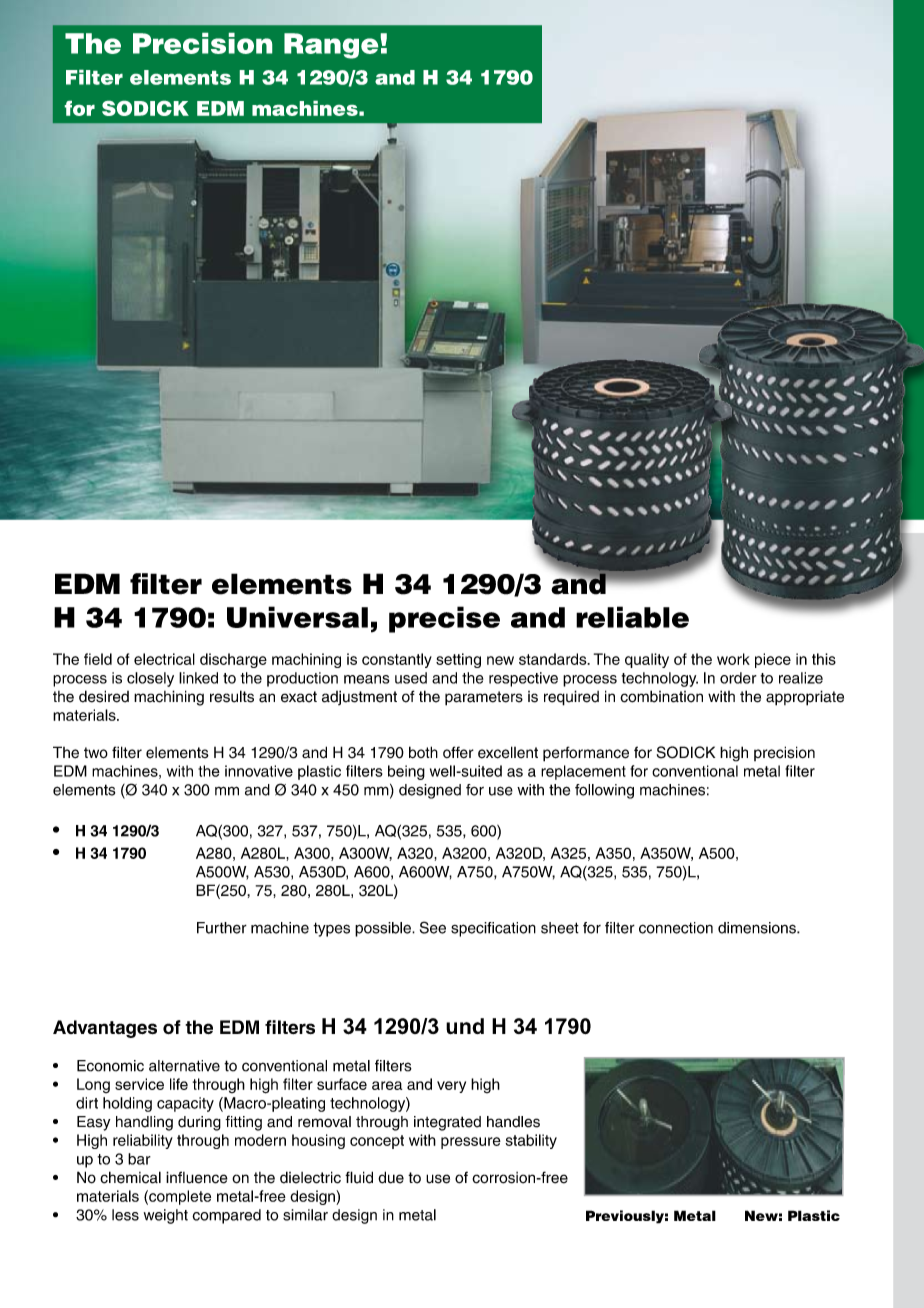 This screenshot has width=924, height=1308. Describe the element at coordinates (433, 927) in the screenshot. I see `See` at that location.
